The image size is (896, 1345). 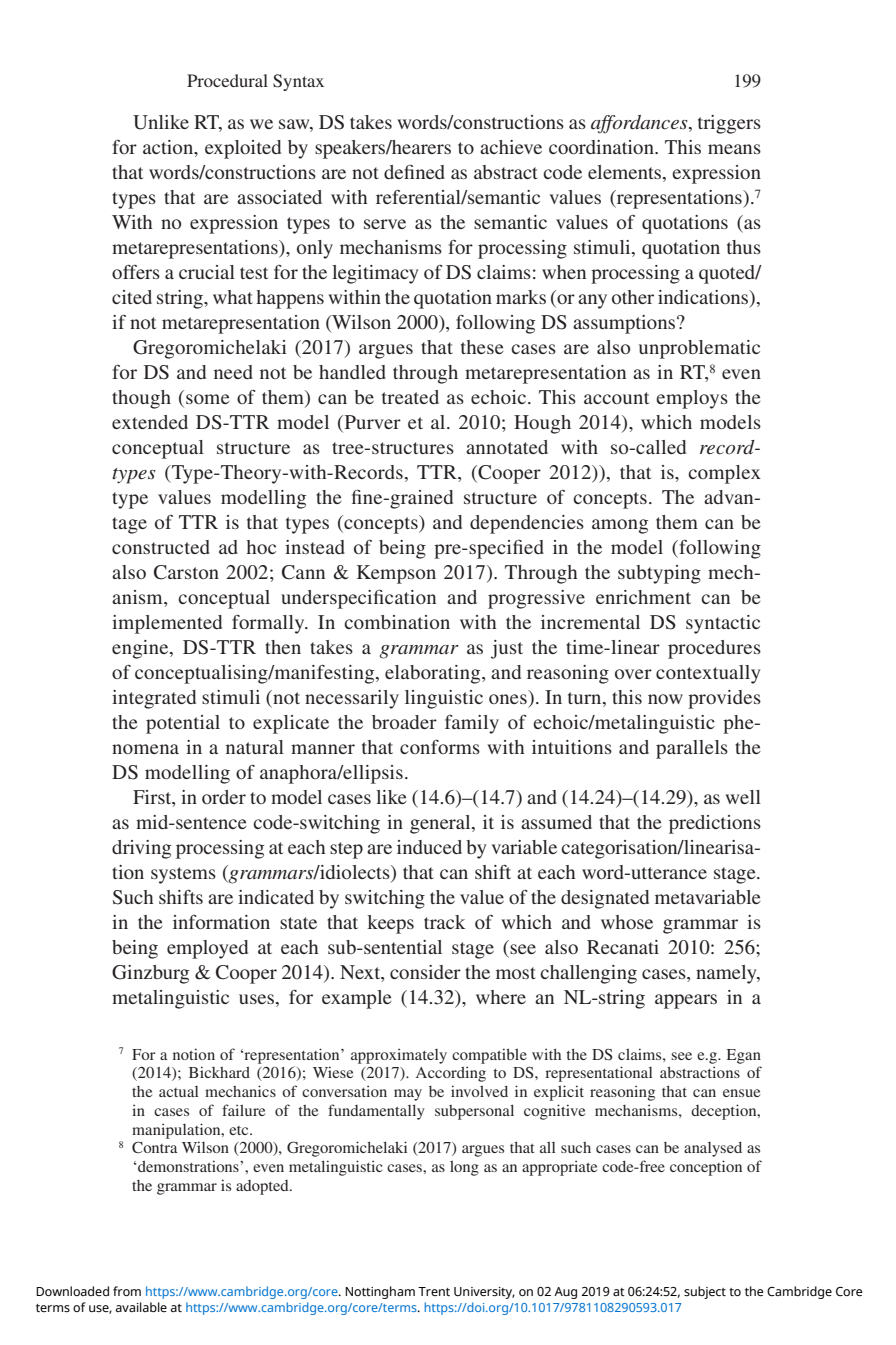 I want to click on integrated, so click(x=154, y=699).
